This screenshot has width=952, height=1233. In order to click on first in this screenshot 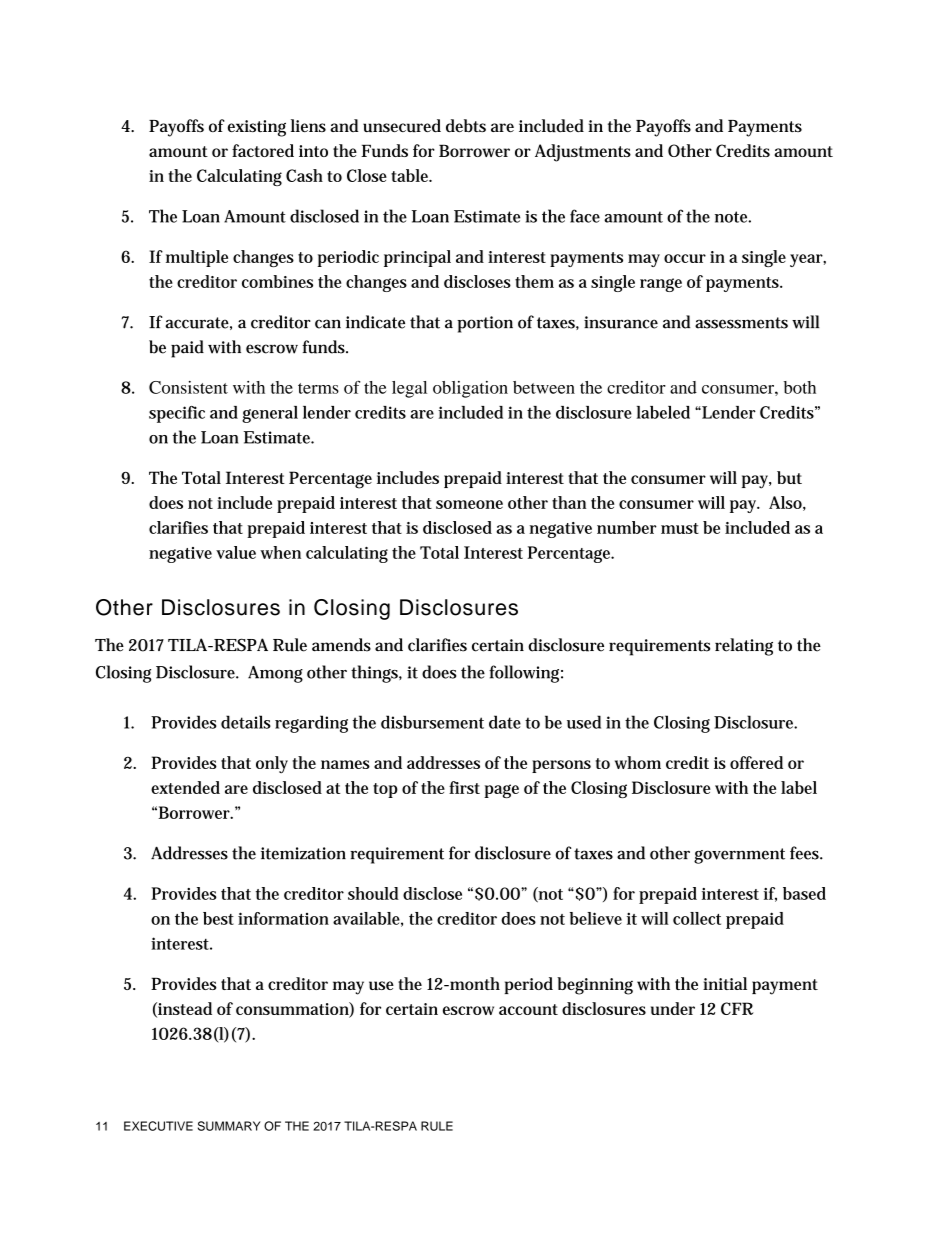, I will do `click(464, 787)`.
